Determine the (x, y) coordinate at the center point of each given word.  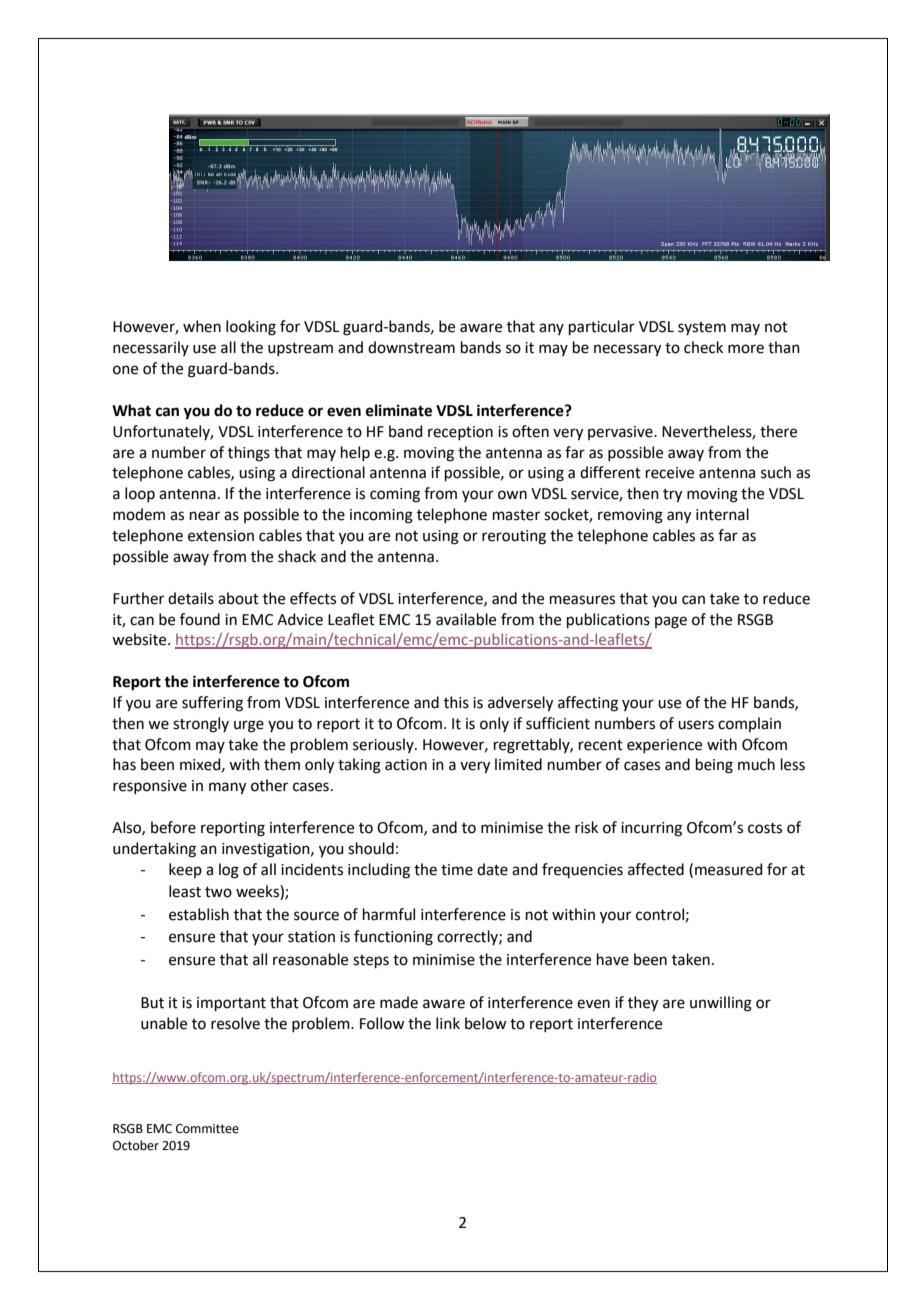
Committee (207, 1129)
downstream (411, 347)
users (696, 725)
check (703, 347)
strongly (201, 725)
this (456, 702)
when (202, 326)
